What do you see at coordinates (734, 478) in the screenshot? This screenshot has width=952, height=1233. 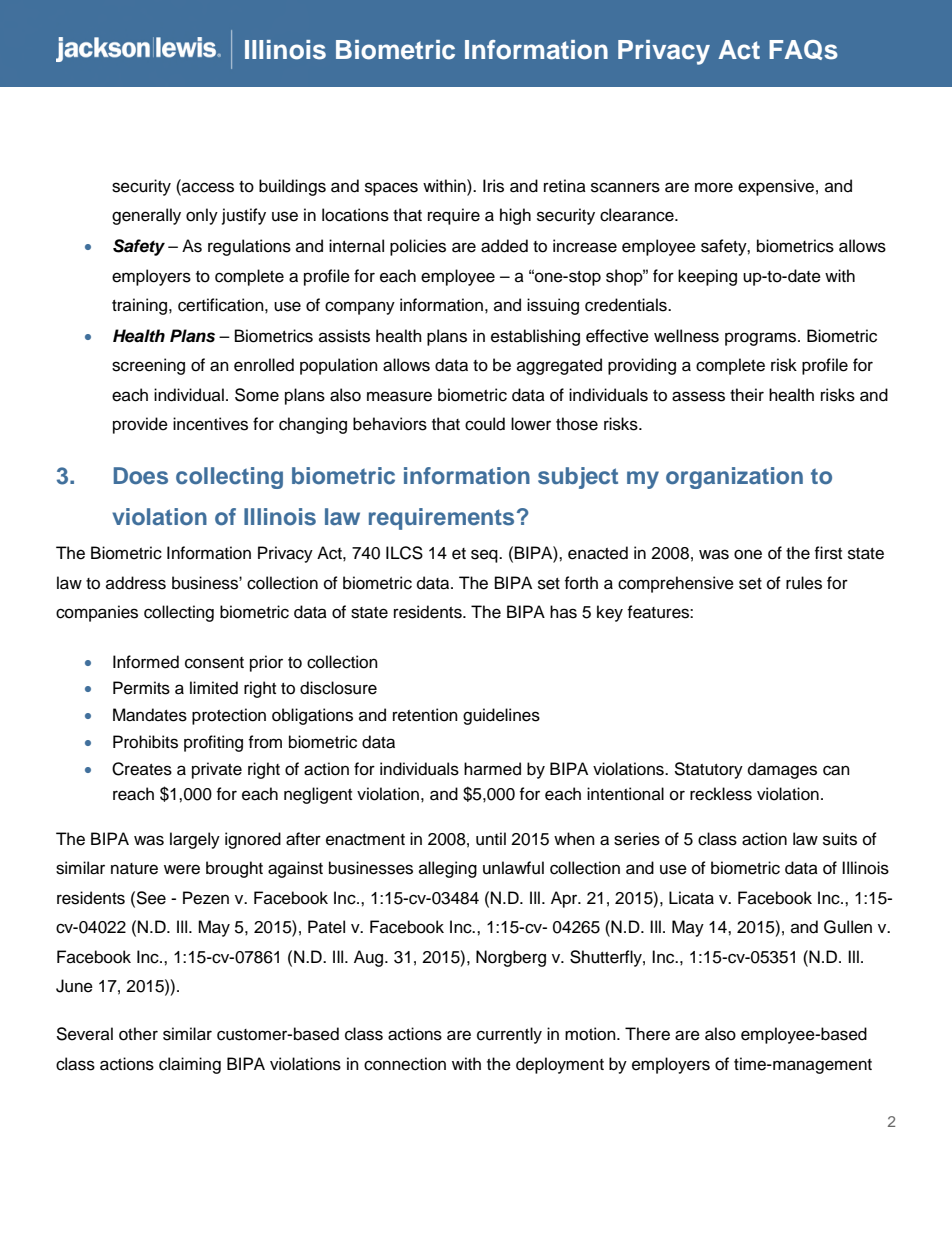 I see `organization` at bounding box center [734, 478].
